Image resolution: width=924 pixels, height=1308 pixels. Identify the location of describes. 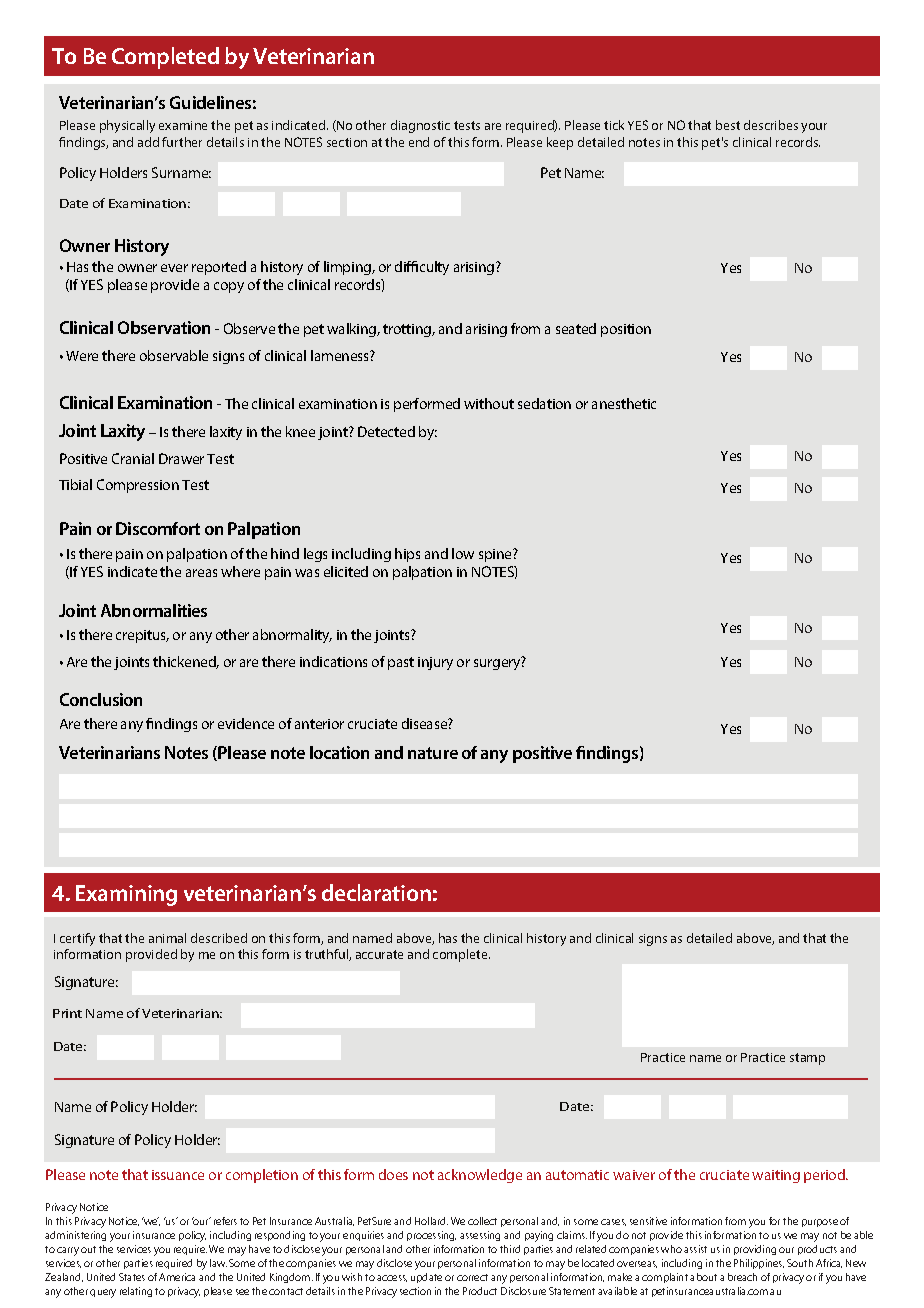
(771, 125).
